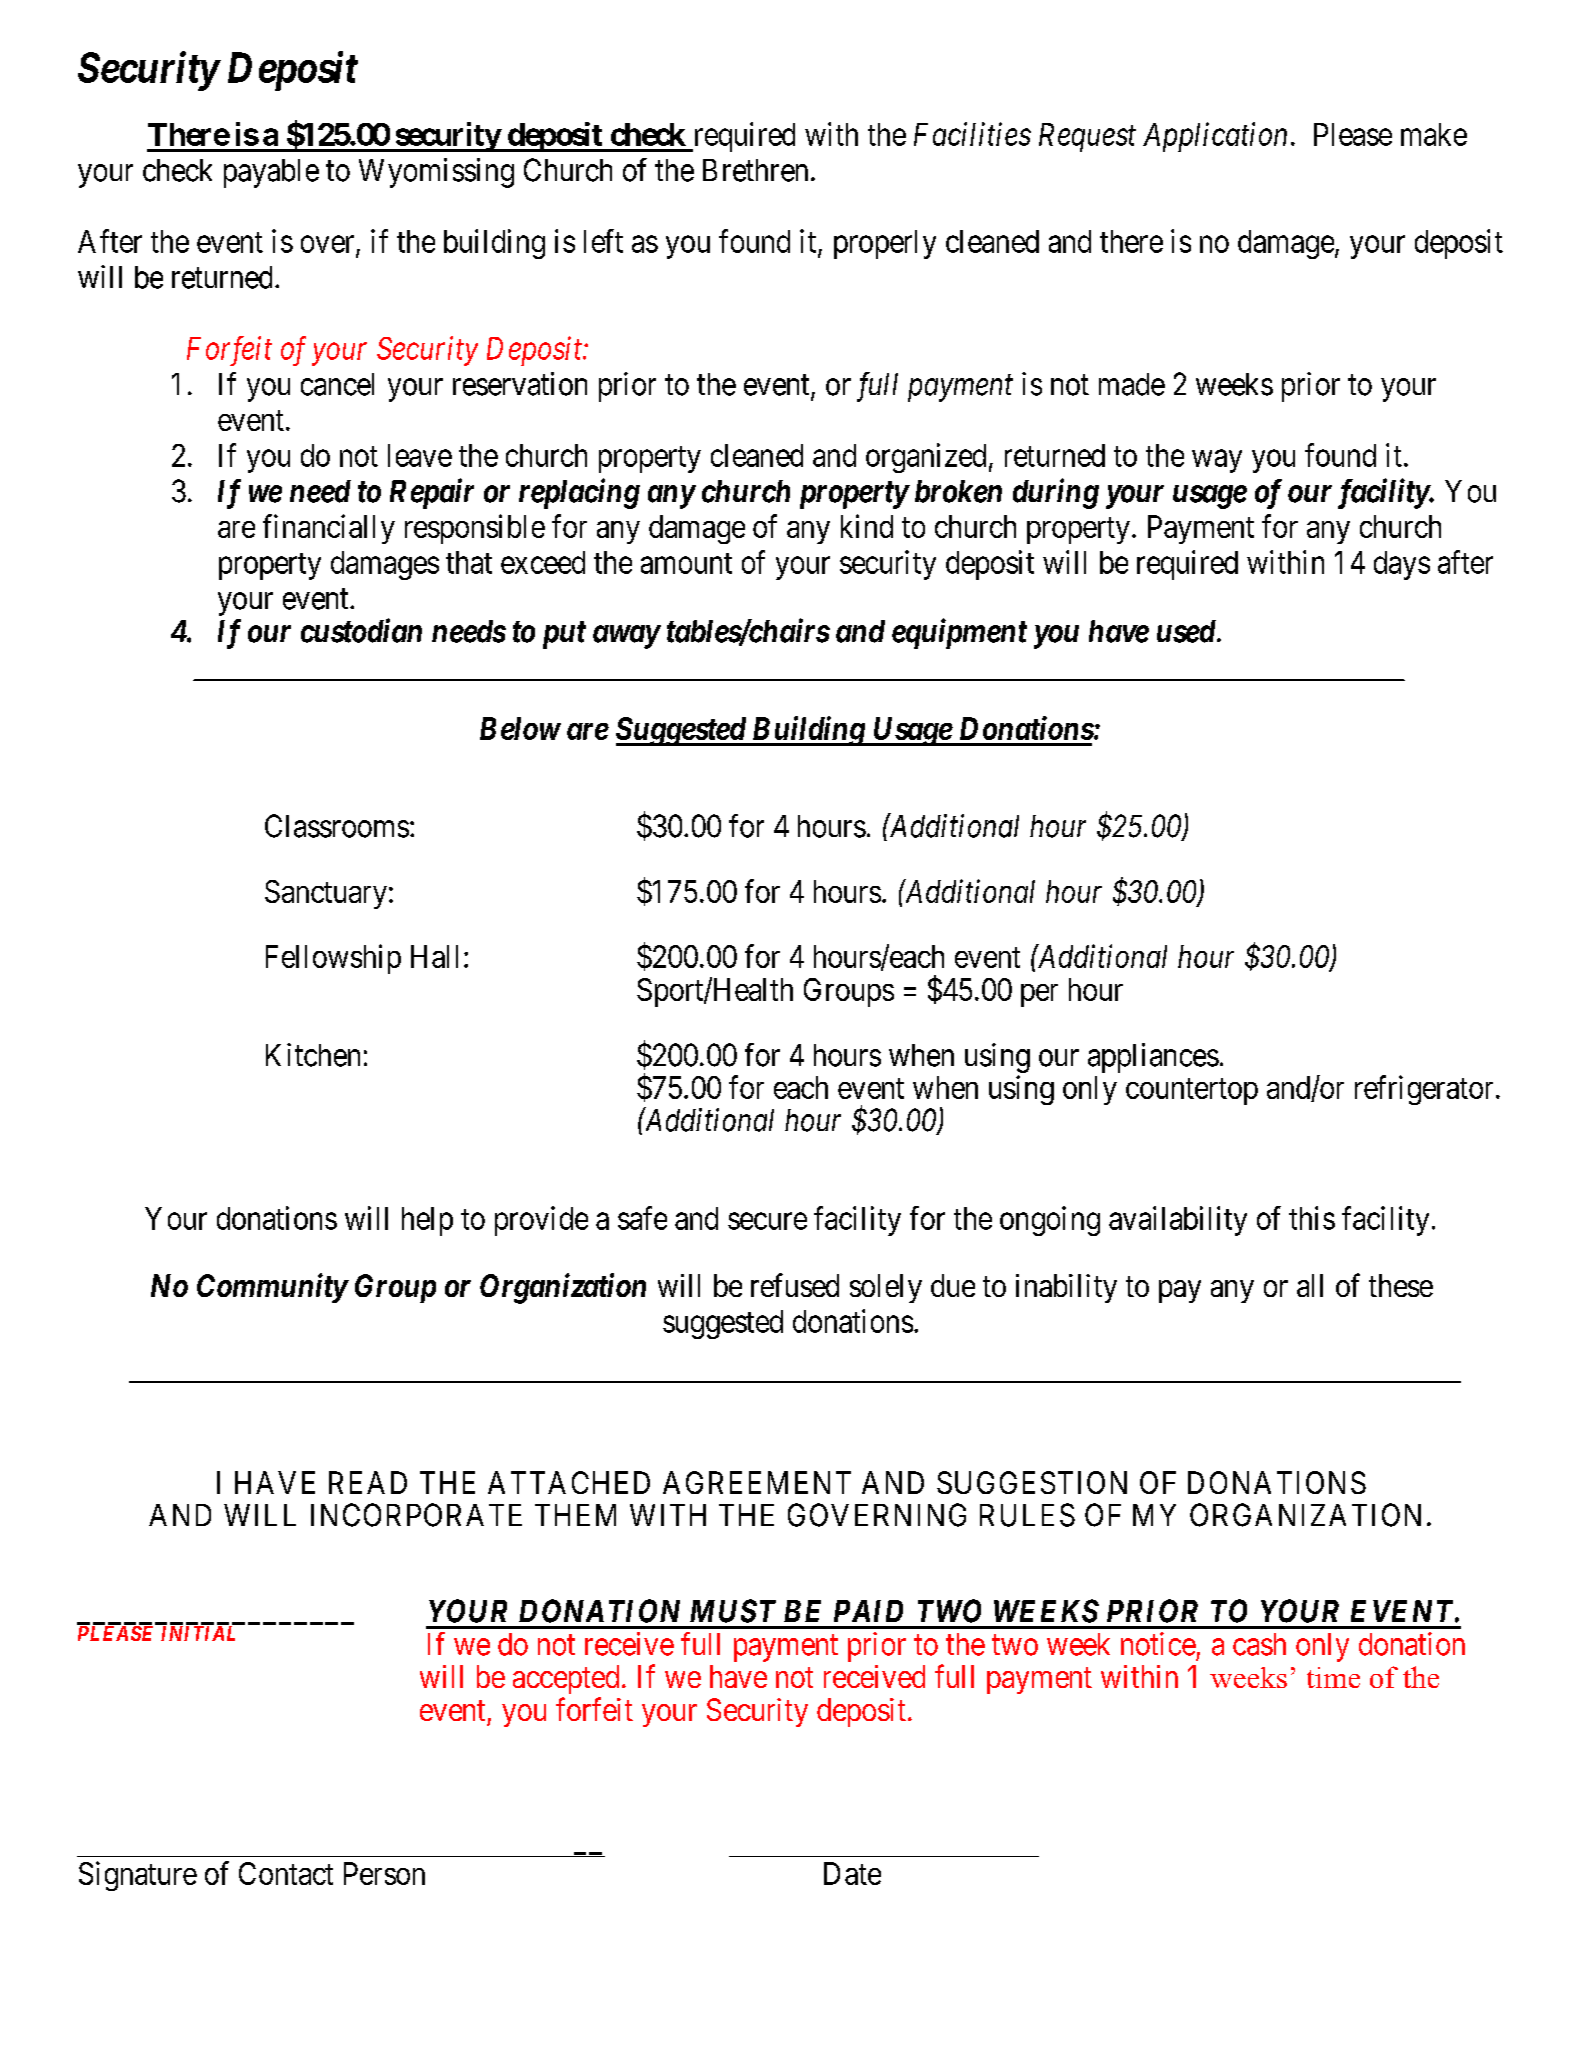 Image resolution: width=1582 pixels, height=2047 pixels. Describe the element at coordinates (271, 173) in the document. I see `payable` at that location.
